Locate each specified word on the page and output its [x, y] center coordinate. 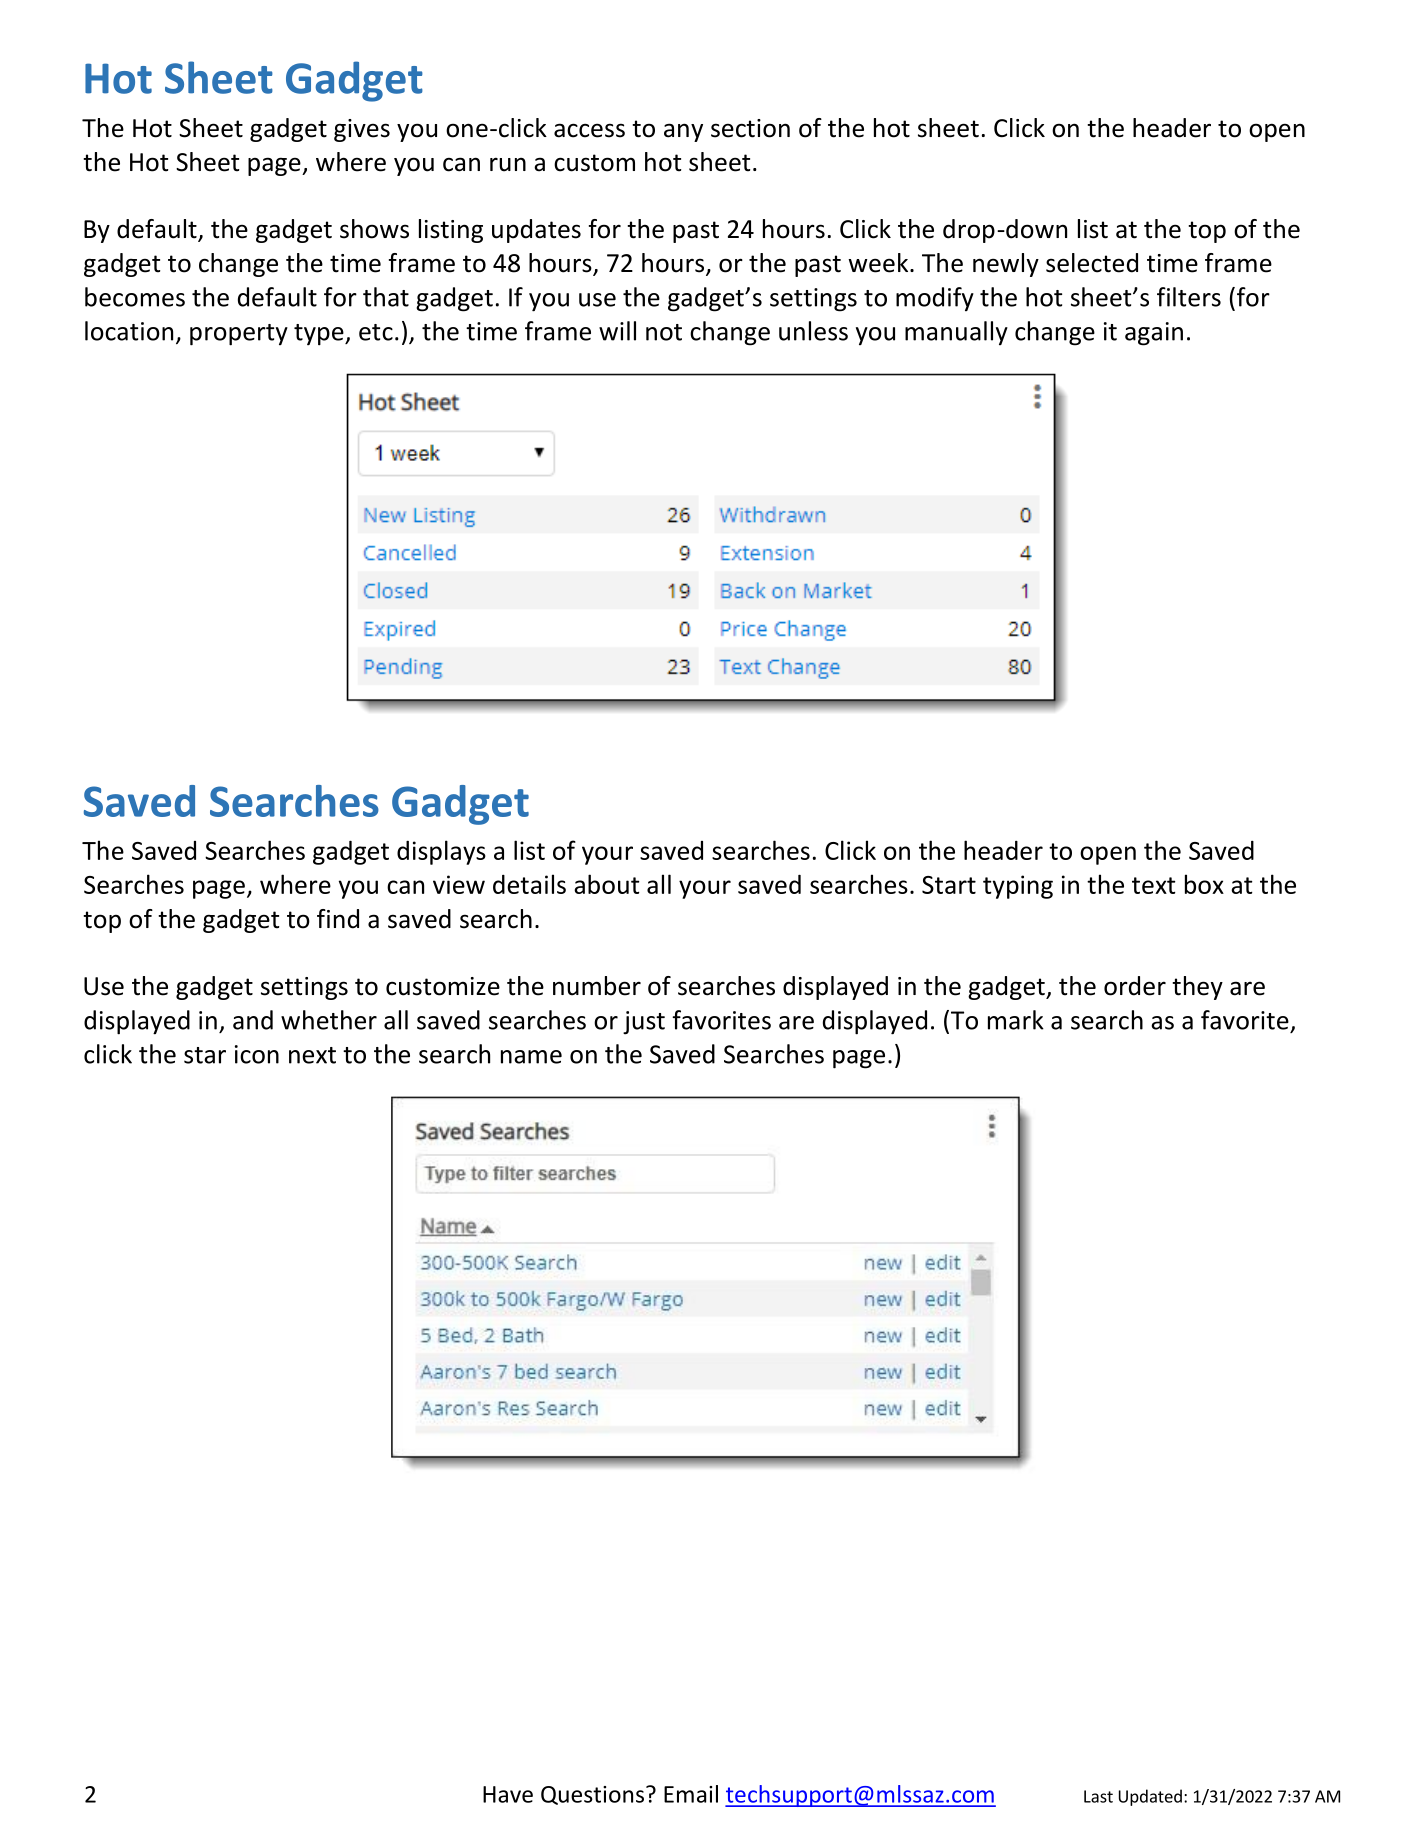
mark [1016, 1020]
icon [257, 1054]
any [683, 132]
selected [1092, 263]
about [607, 884]
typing [1018, 887]
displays [441, 852]
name [531, 1057]
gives [362, 130]
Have [508, 1794]
